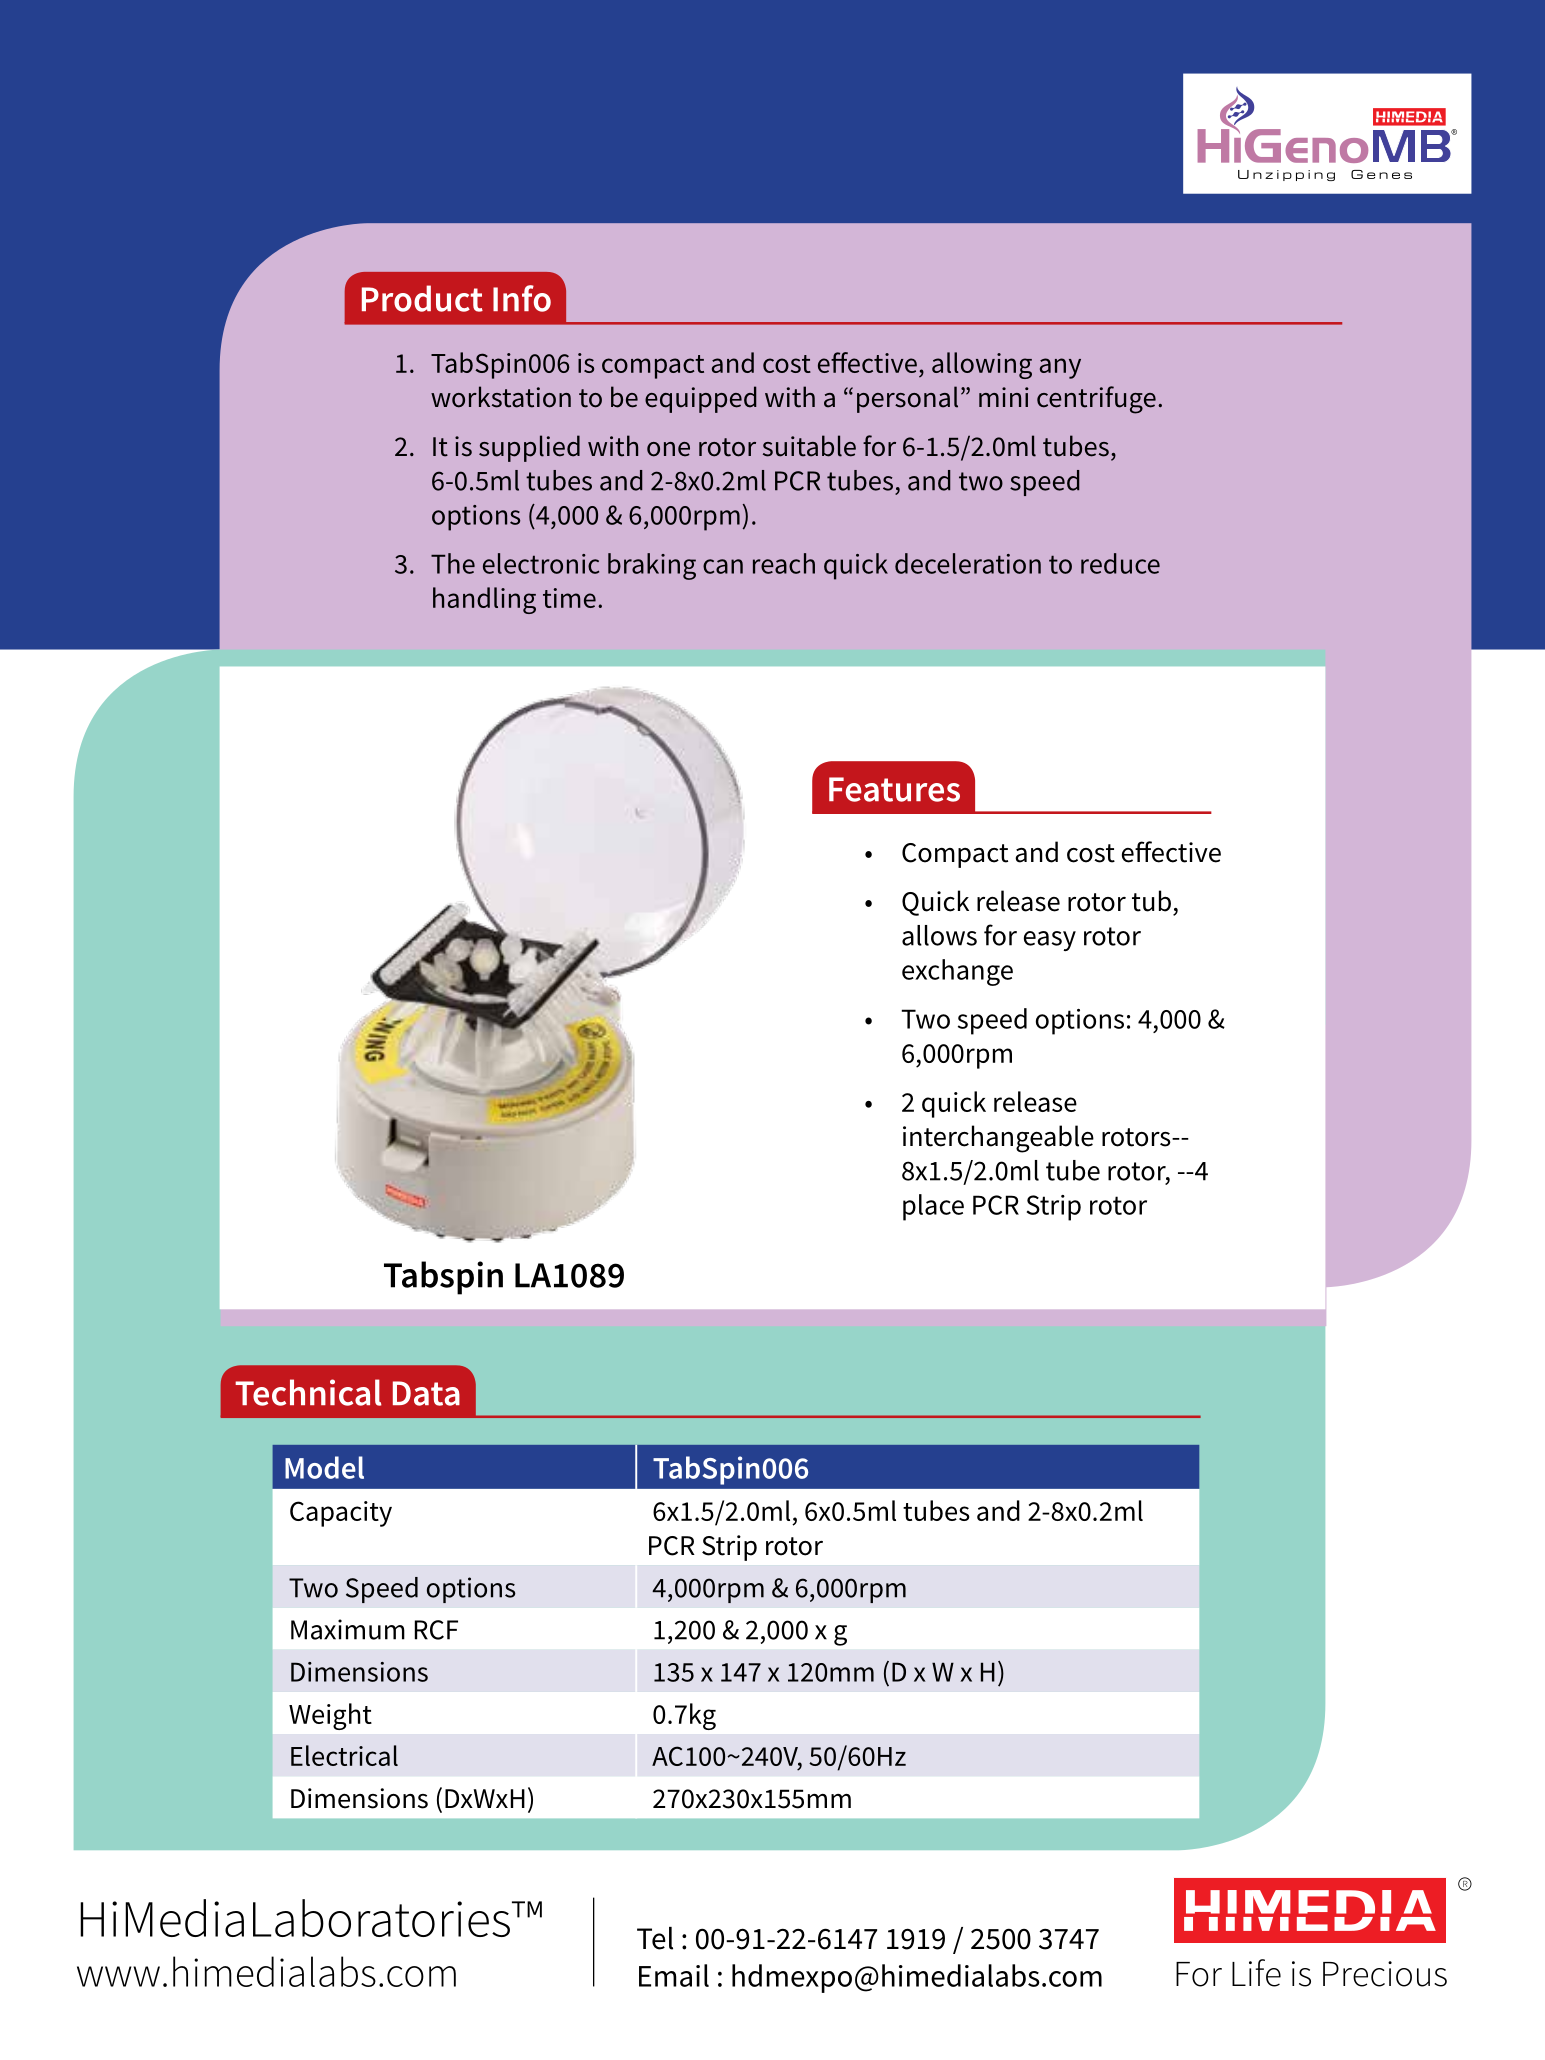 Image resolution: width=1545 pixels, height=2060 pixels. I want to click on Tel, so click(655, 1938).
